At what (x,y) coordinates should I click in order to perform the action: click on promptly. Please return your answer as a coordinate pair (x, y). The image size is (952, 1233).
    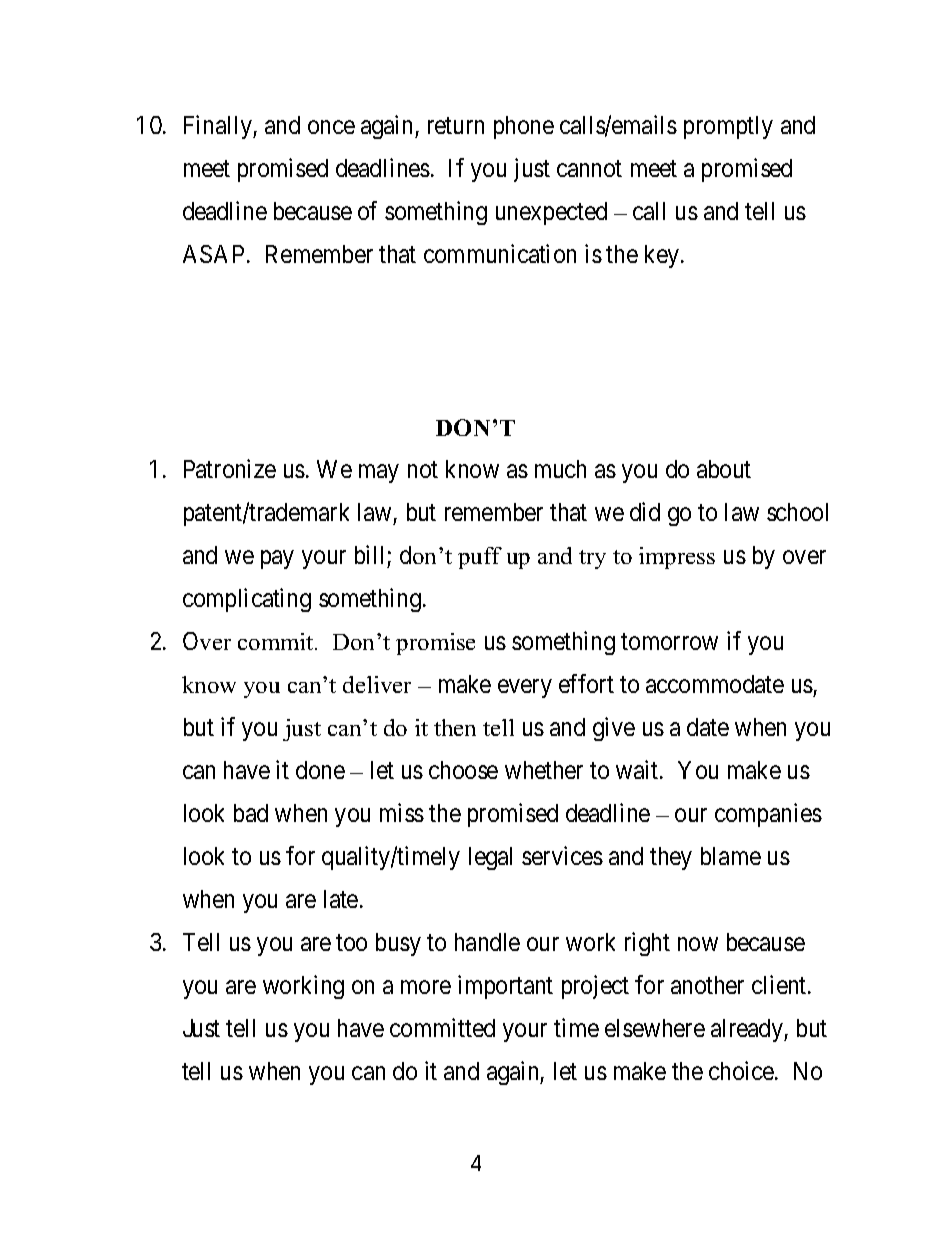
    Looking at the image, I should click on (728, 127).
